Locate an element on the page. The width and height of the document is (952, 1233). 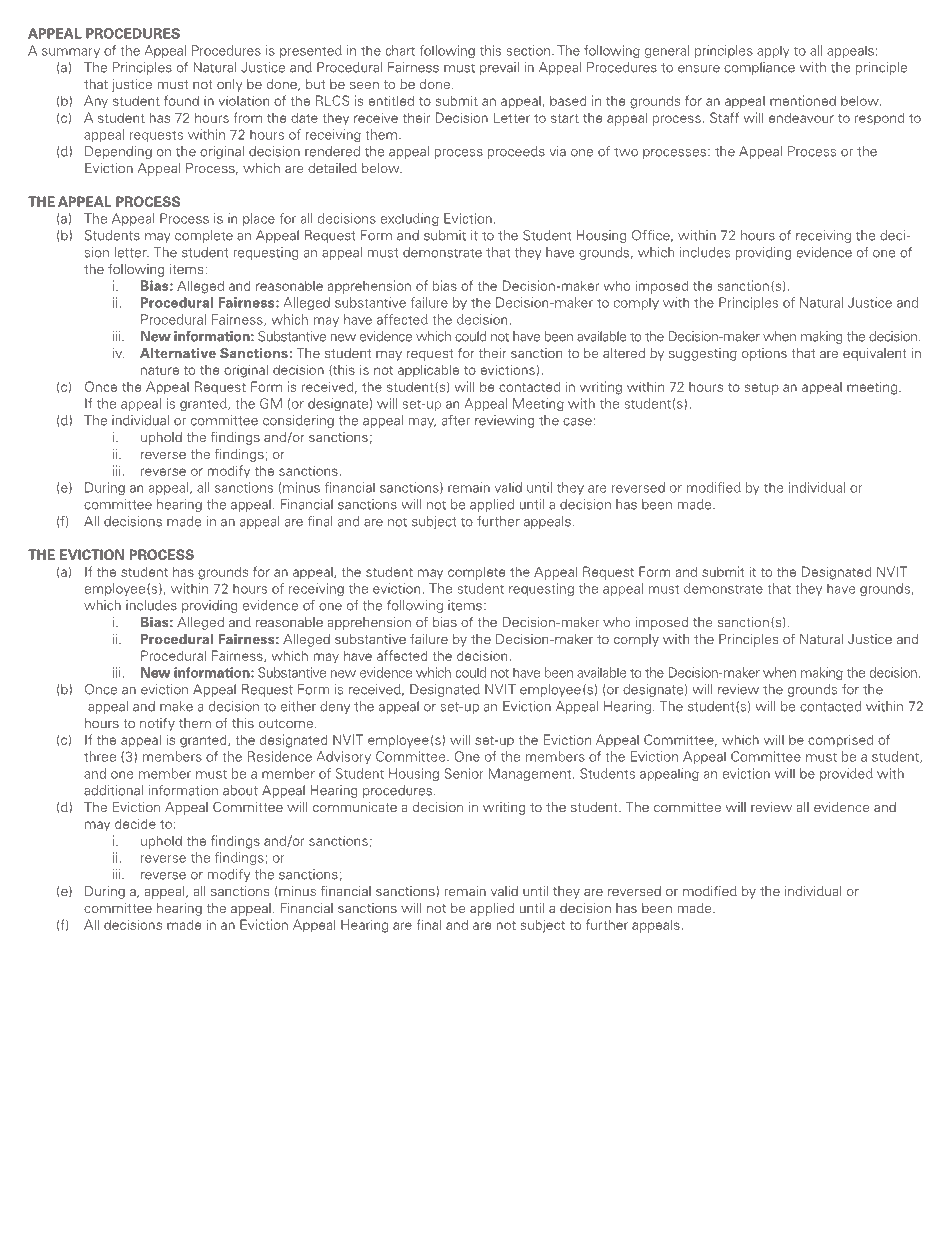
Senior is located at coordinates (464, 773).
